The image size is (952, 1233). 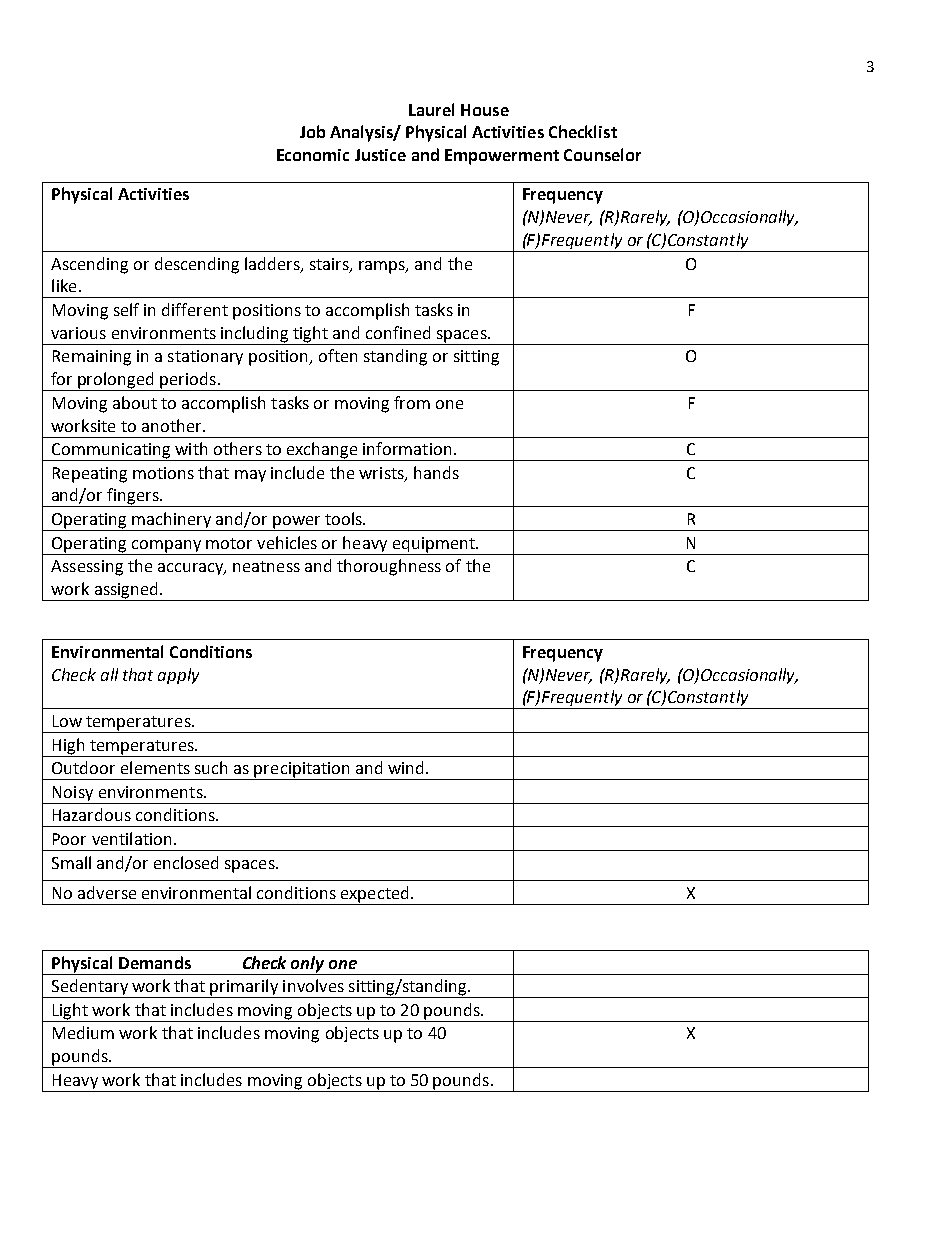 What do you see at coordinates (485, 110) in the screenshot?
I see `House` at bounding box center [485, 110].
